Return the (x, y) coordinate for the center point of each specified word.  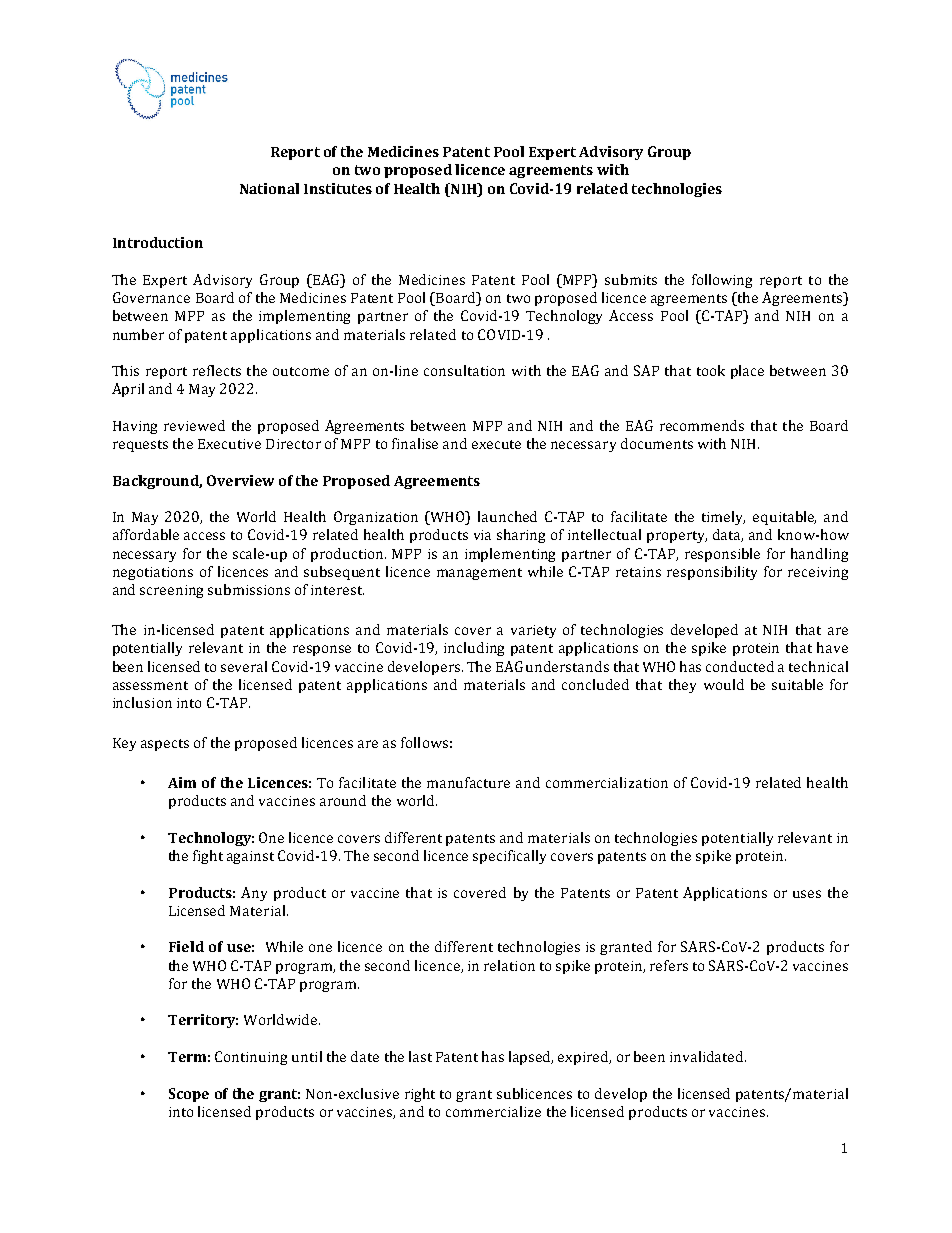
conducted (740, 666)
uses (807, 894)
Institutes (338, 188)
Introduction (158, 242)
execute (496, 444)
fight (208, 857)
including (474, 649)
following (722, 281)
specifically (509, 857)
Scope (189, 1095)
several (244, 666)
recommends (702, 425)
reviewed (194, 425)
